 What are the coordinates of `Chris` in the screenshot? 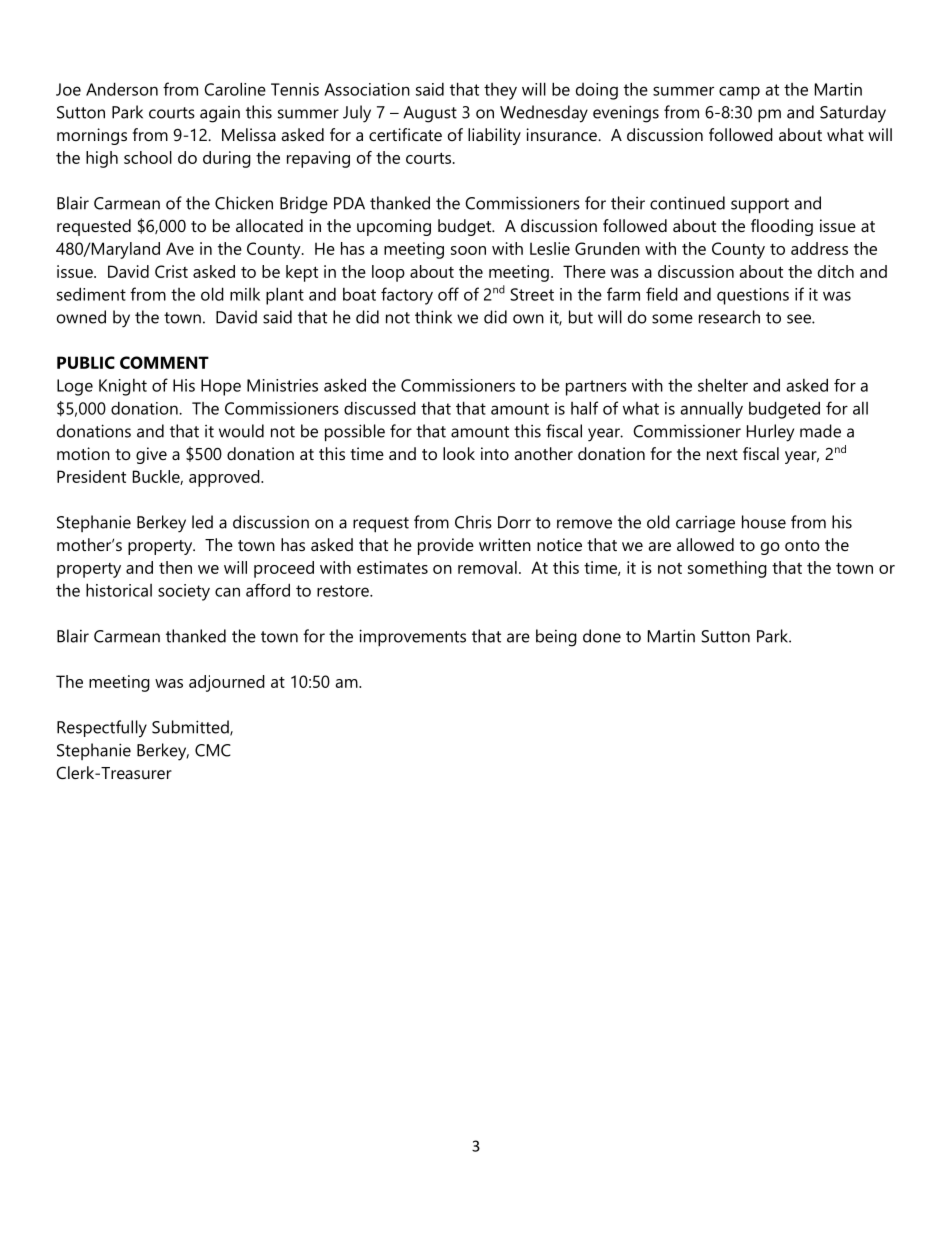 It's located at (473, 522).
